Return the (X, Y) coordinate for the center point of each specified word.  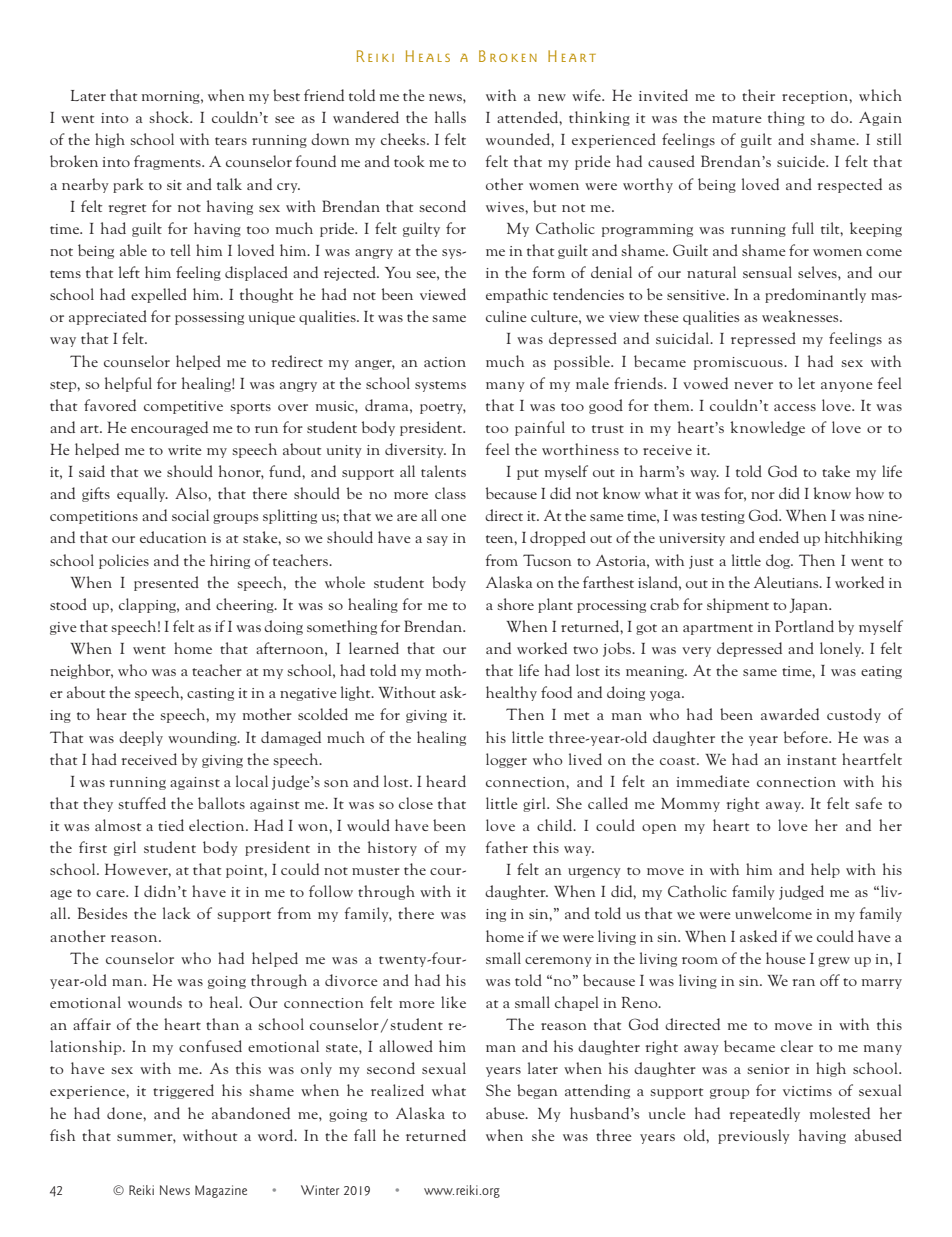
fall (365, 1135)
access (795, 407)
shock (170, 117)
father (507, 847)
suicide (802, 161)
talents (443, 471)
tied (171, 825)
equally (142, 494)
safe (868, 803)
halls (450, 117)
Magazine (221, 1191)
